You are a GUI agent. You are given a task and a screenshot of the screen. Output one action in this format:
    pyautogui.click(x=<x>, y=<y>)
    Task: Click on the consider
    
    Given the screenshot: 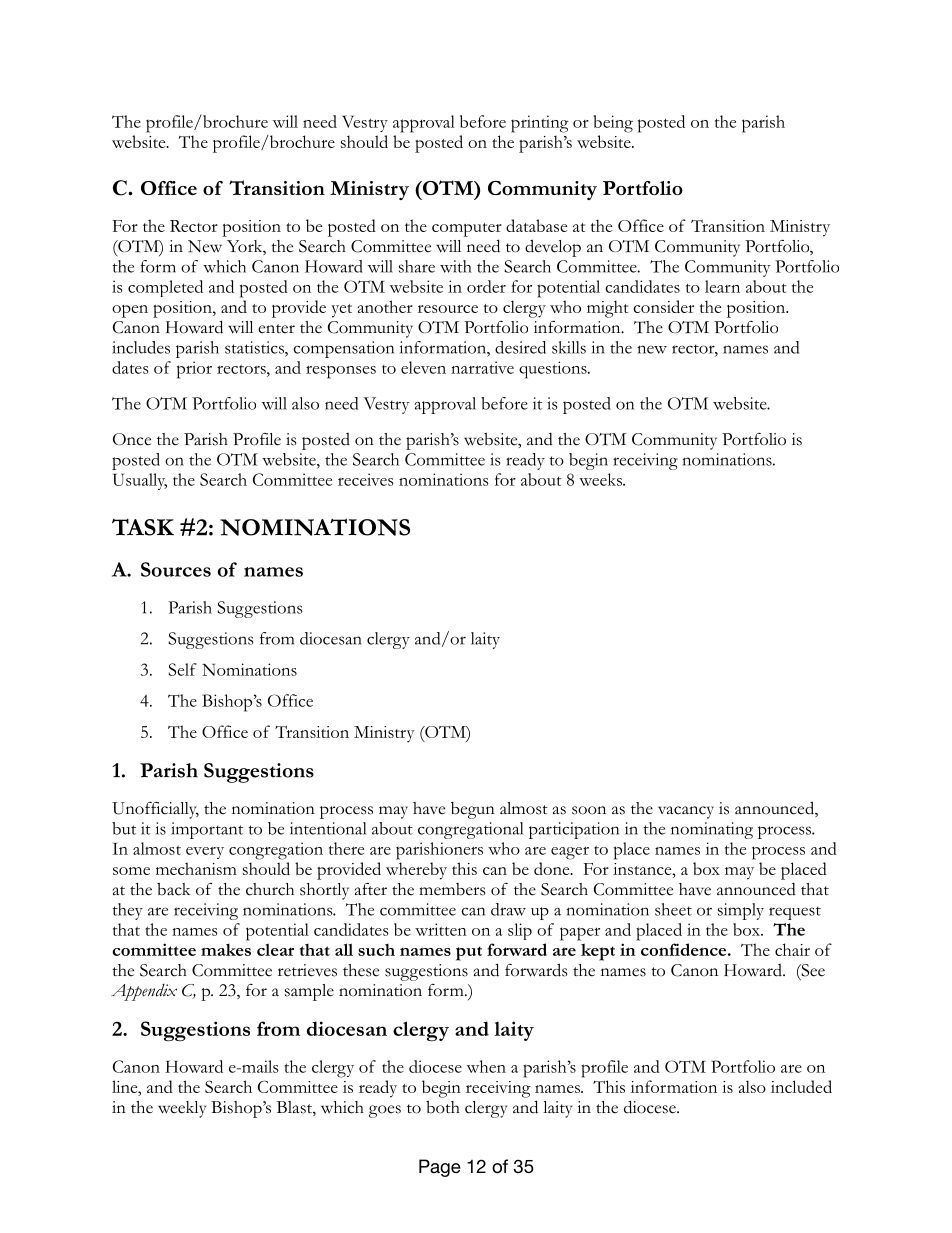 What is the action you would take?
    pyautogui.click(x=663, y=306)
